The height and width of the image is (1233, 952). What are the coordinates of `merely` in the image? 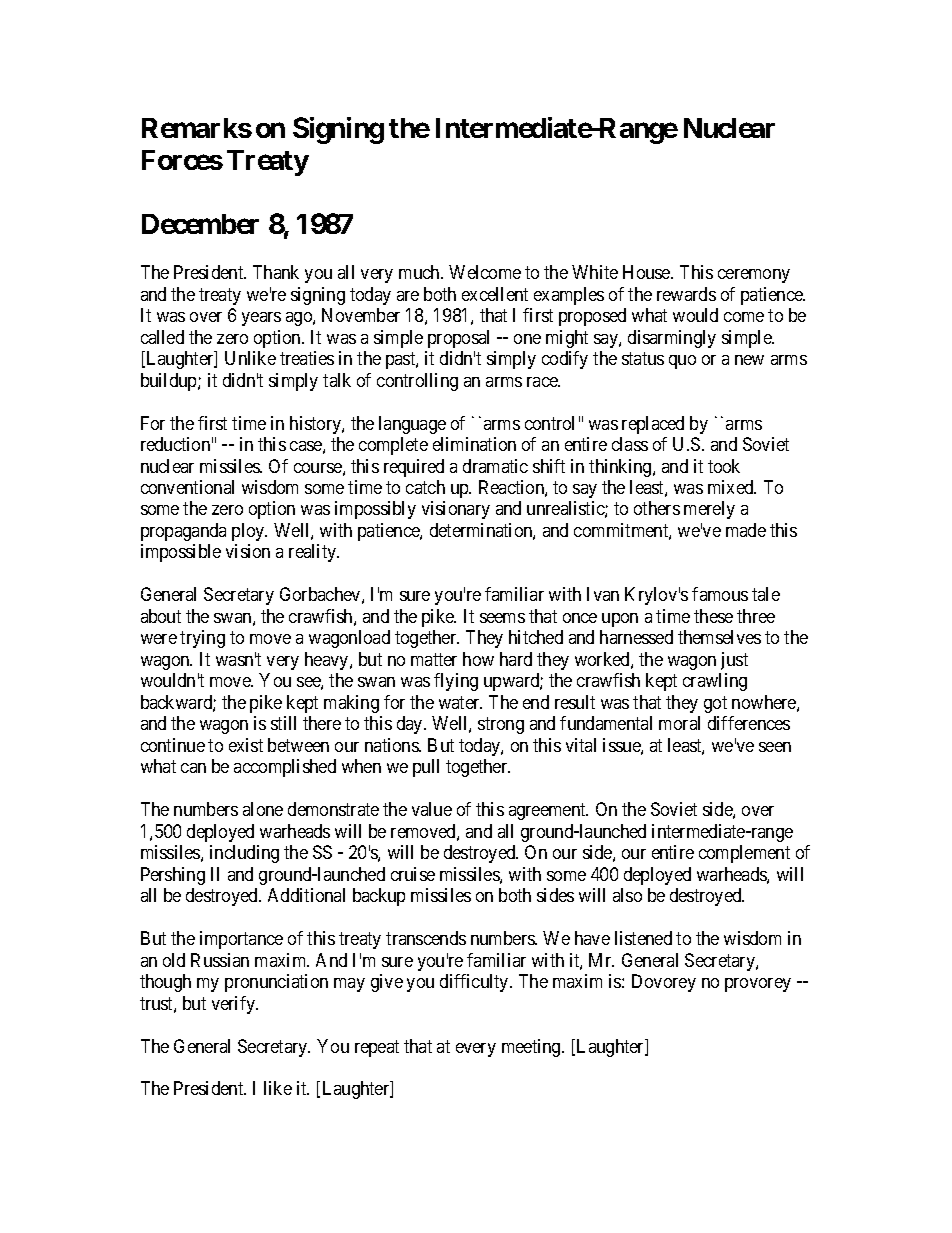 It's located at (709, 510).
